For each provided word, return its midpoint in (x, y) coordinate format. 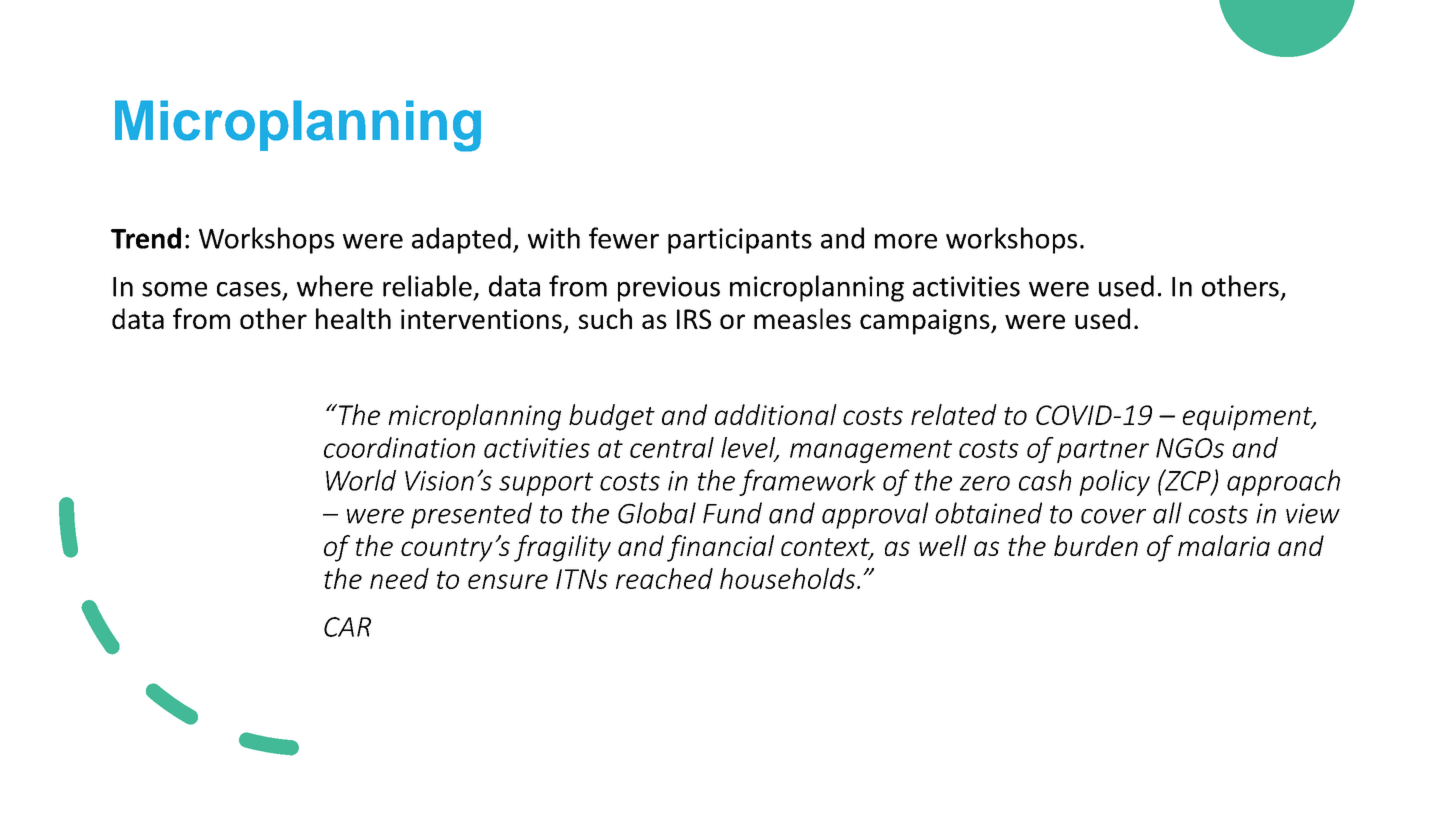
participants (740, 241)
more (906, 241)
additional (776, 414)
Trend (146, 238)
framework (807, 482)
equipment (1249, 418)
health (353, 318)
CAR (347, 627)
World (361, 480)
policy (1114, 482)
